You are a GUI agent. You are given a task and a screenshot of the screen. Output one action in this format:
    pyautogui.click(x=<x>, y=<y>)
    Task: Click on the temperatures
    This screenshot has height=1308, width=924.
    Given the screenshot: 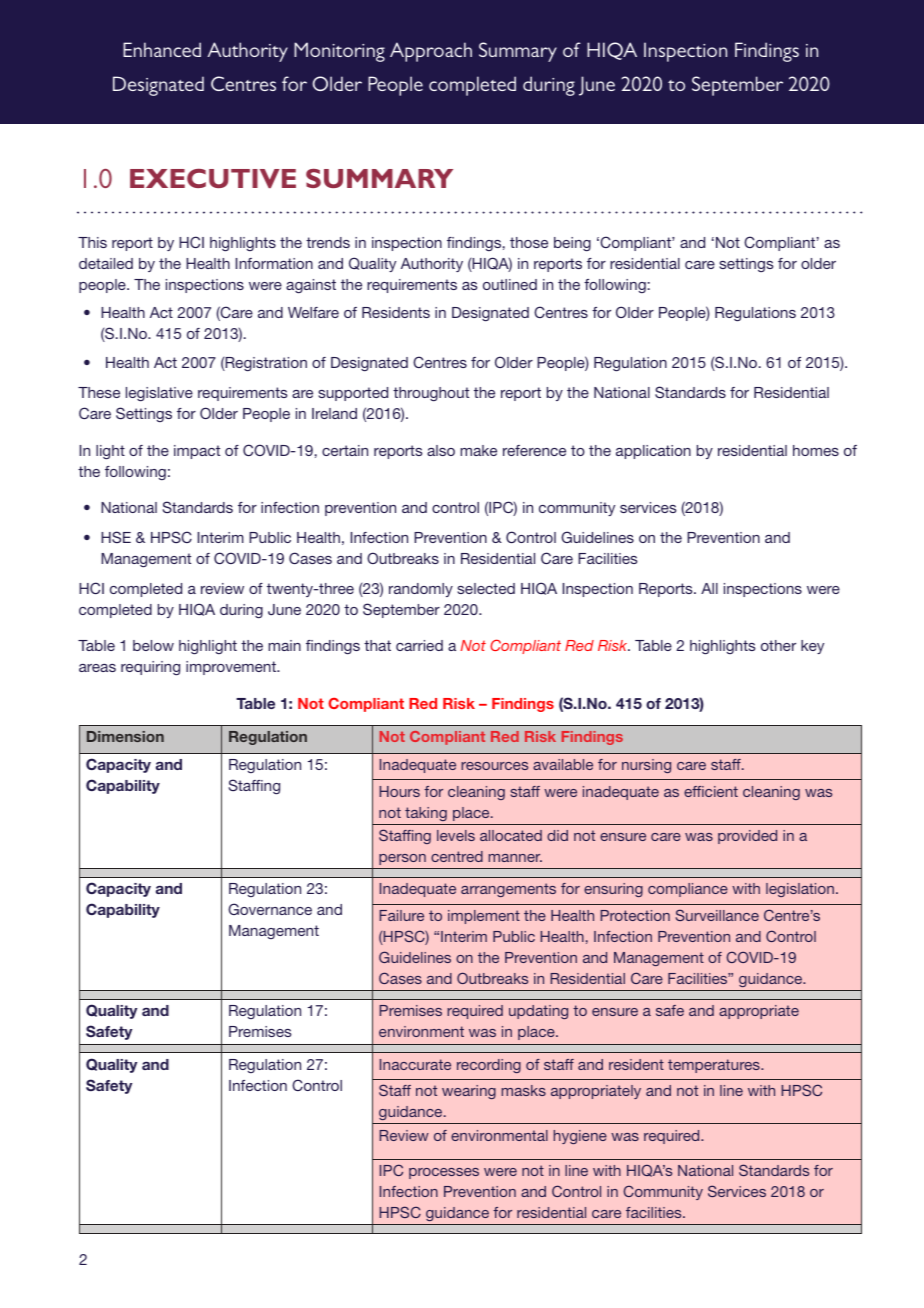 What is the action you would take?
    pyautogui.click(x=715, y=1066)
